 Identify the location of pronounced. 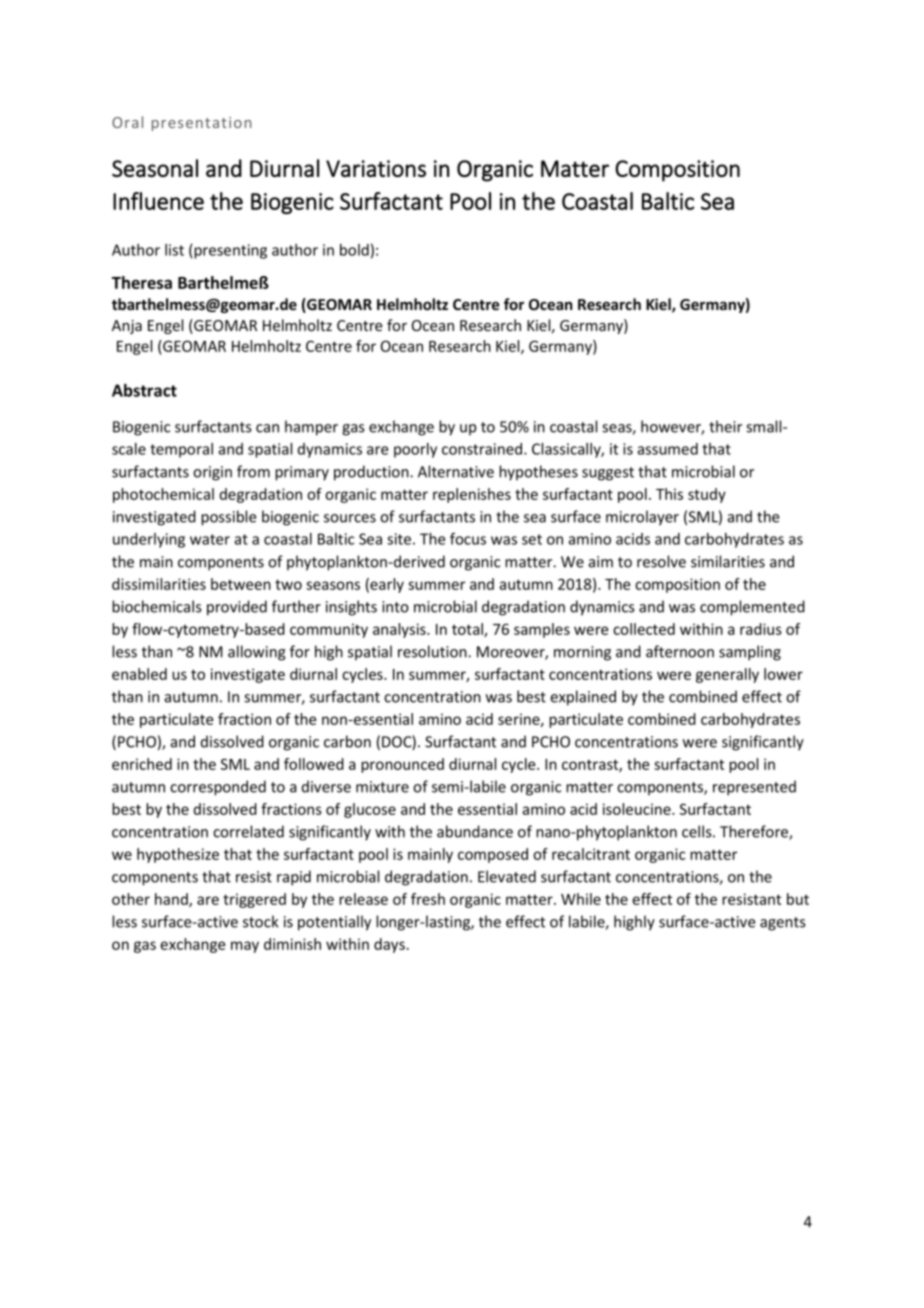
(402, 765).
